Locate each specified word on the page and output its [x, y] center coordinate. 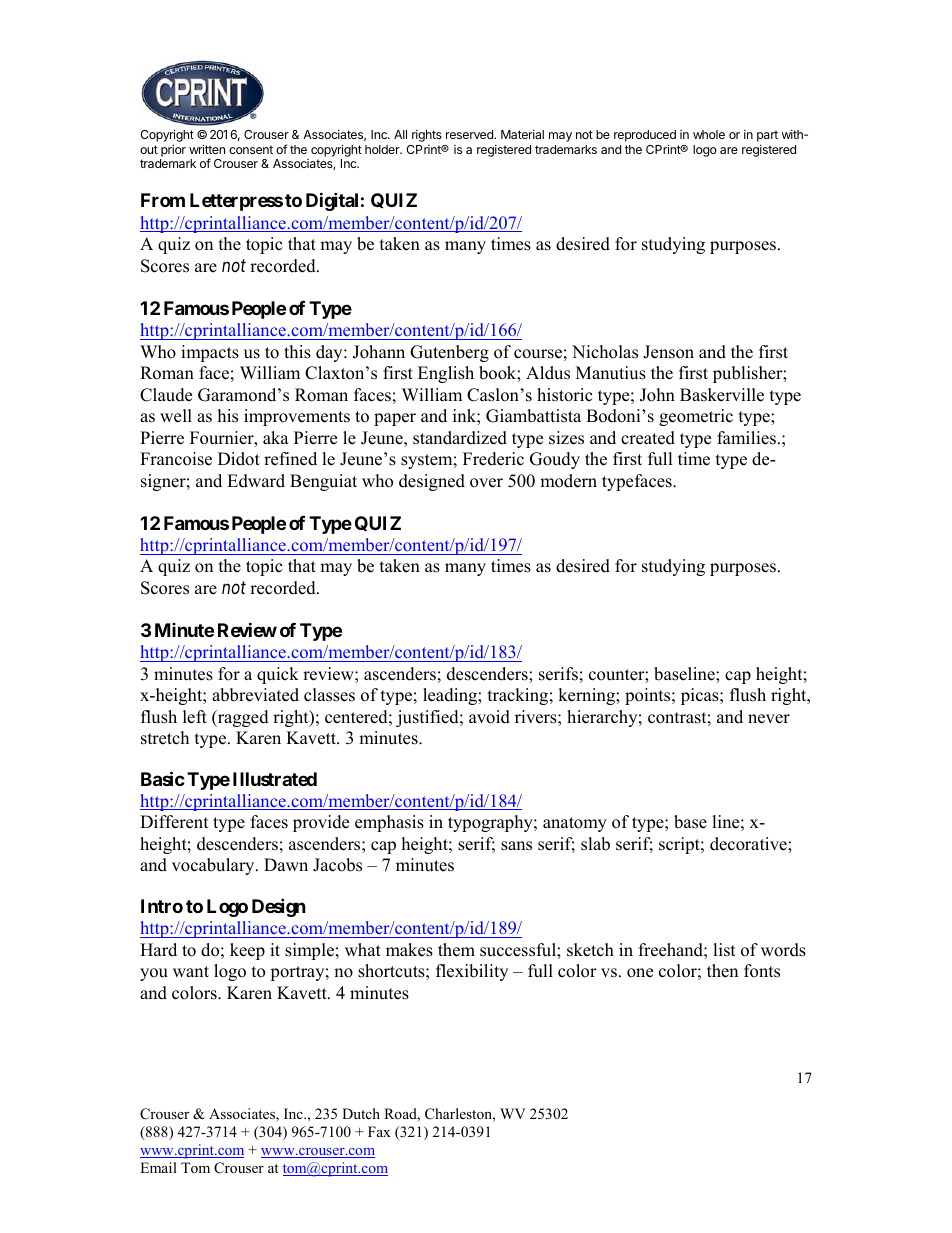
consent [251, 149]
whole [709, 134]
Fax [379, 1131]
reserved [470, 134]
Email [158, 1167]
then [722, 971]
